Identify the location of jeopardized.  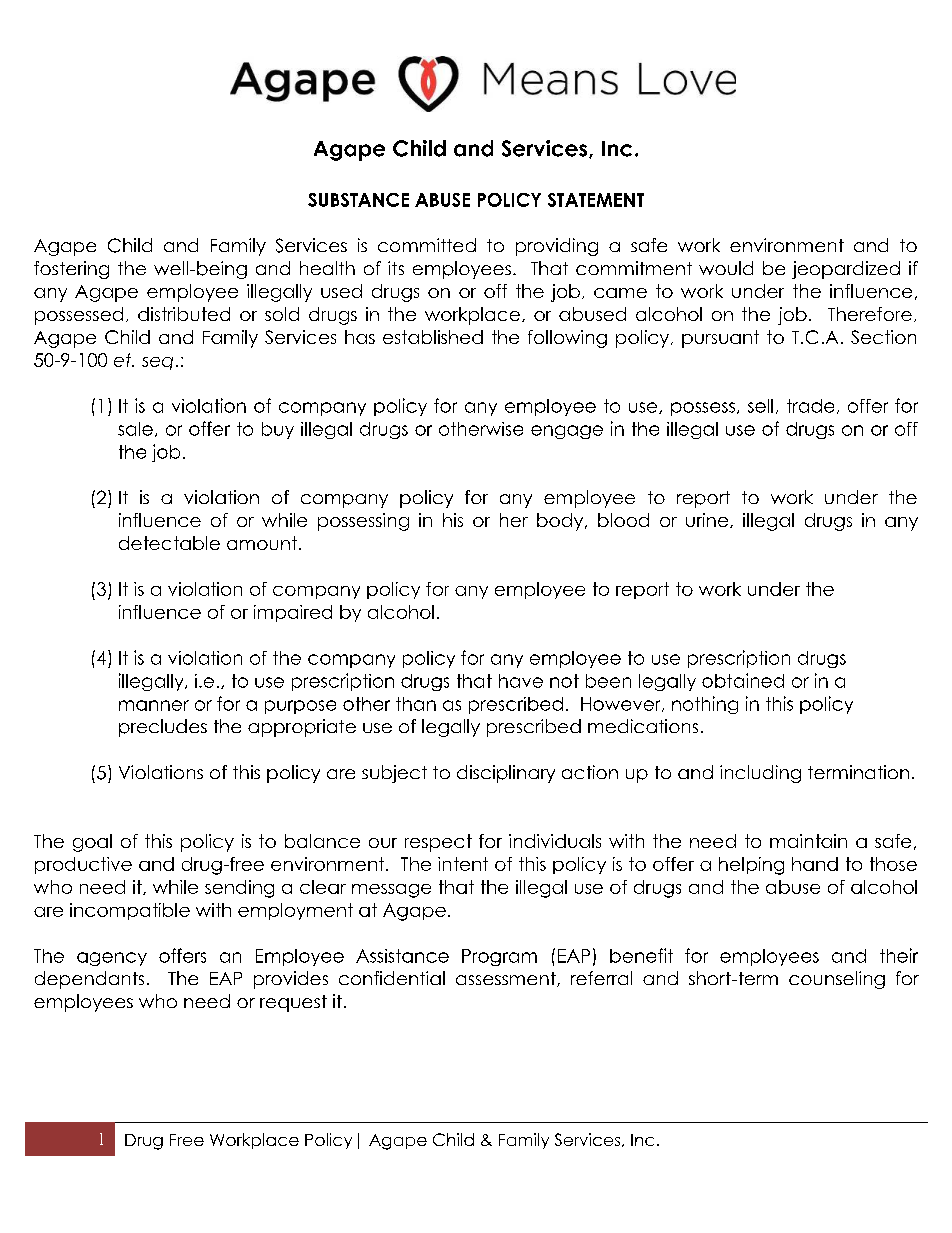
(846, 270).
